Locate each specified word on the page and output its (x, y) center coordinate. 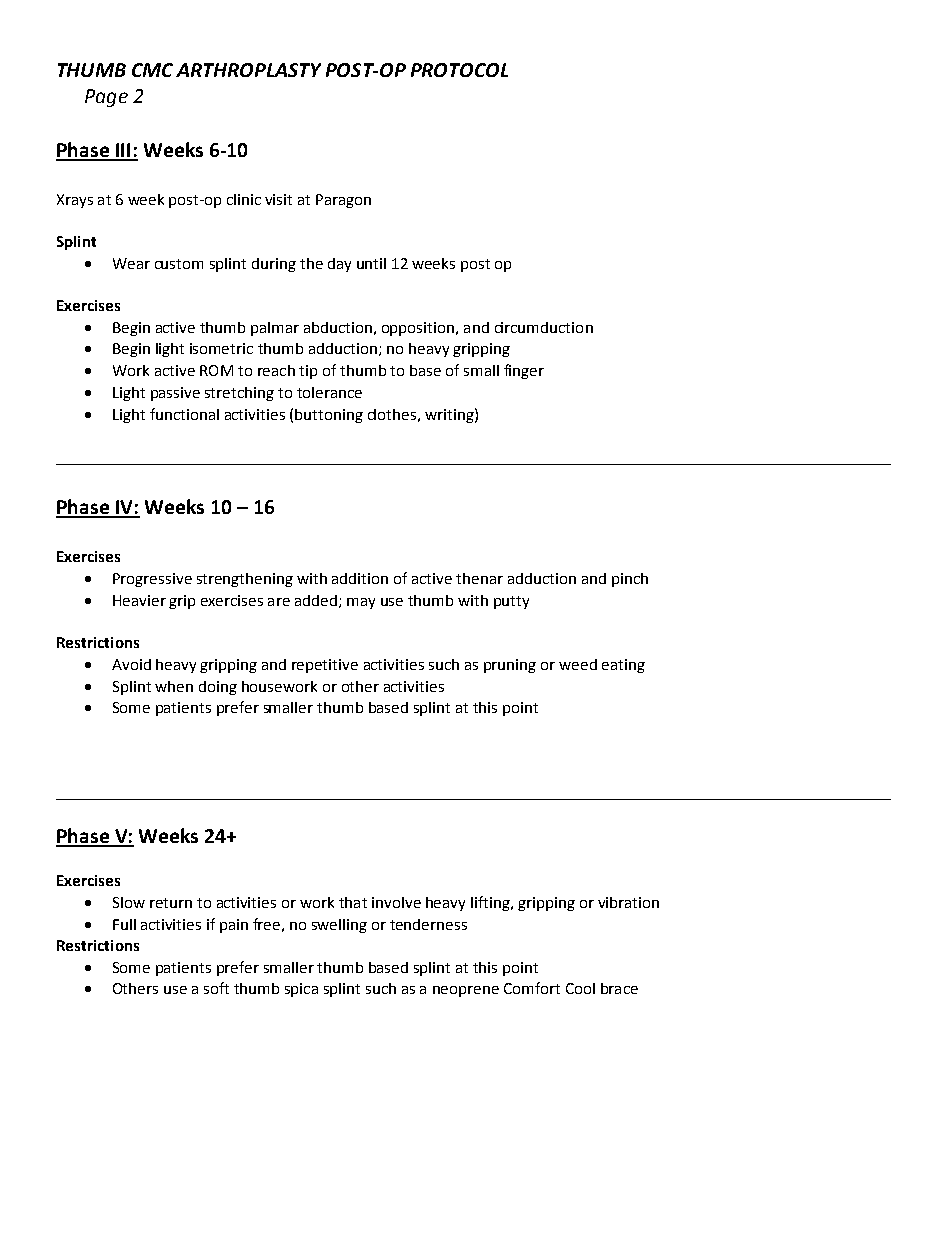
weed (578, 664)
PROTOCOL (459, 70)
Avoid (131, 664)
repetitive (325, 666)
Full (124, 924)
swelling (339, 926)
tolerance (329, 392)
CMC (152, 70)
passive (175, 394)
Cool (580, 988)
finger (524, 371)
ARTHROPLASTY (248, 70)
